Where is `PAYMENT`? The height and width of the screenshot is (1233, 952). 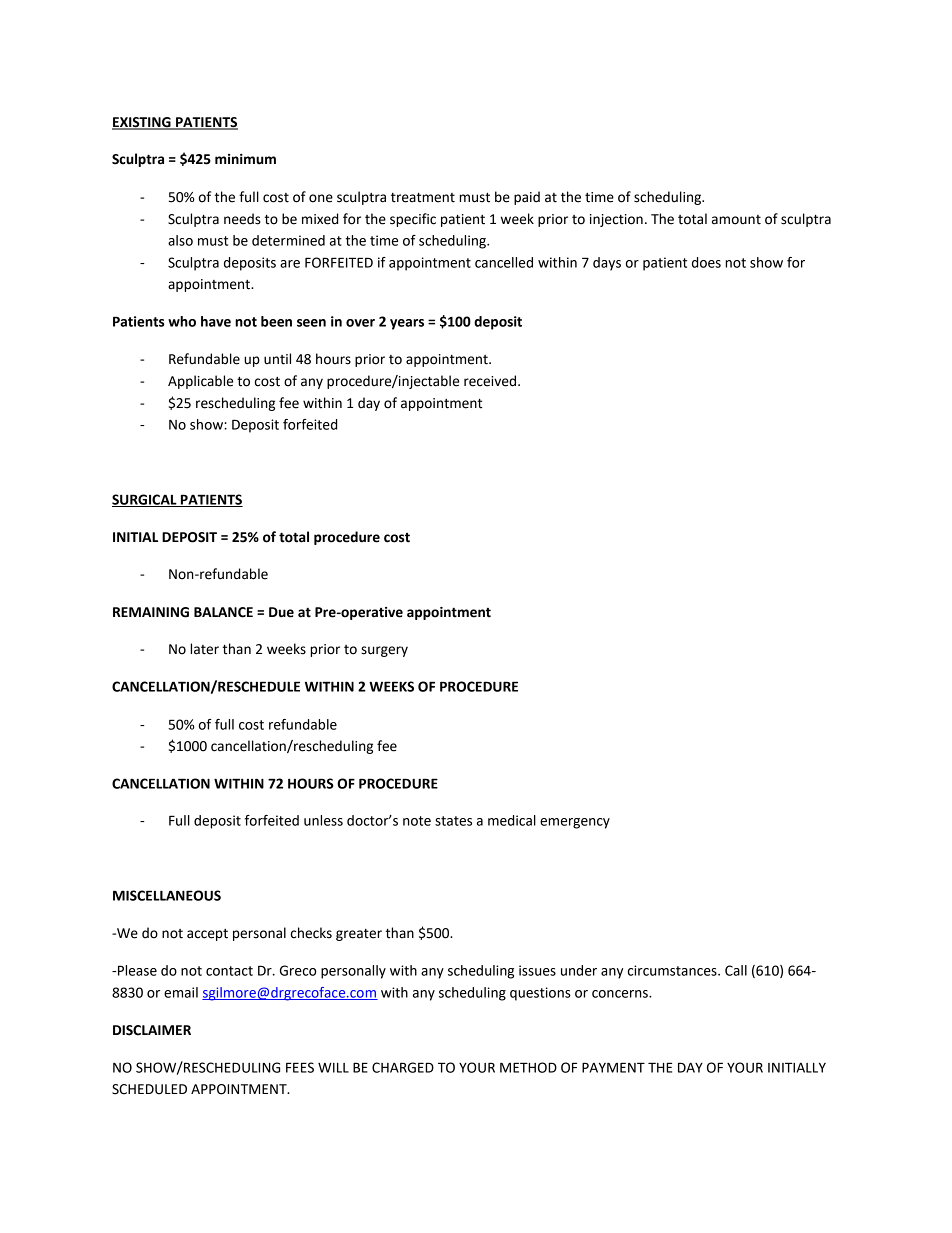 PAYMENT is located at coordinates (613, 1067).
